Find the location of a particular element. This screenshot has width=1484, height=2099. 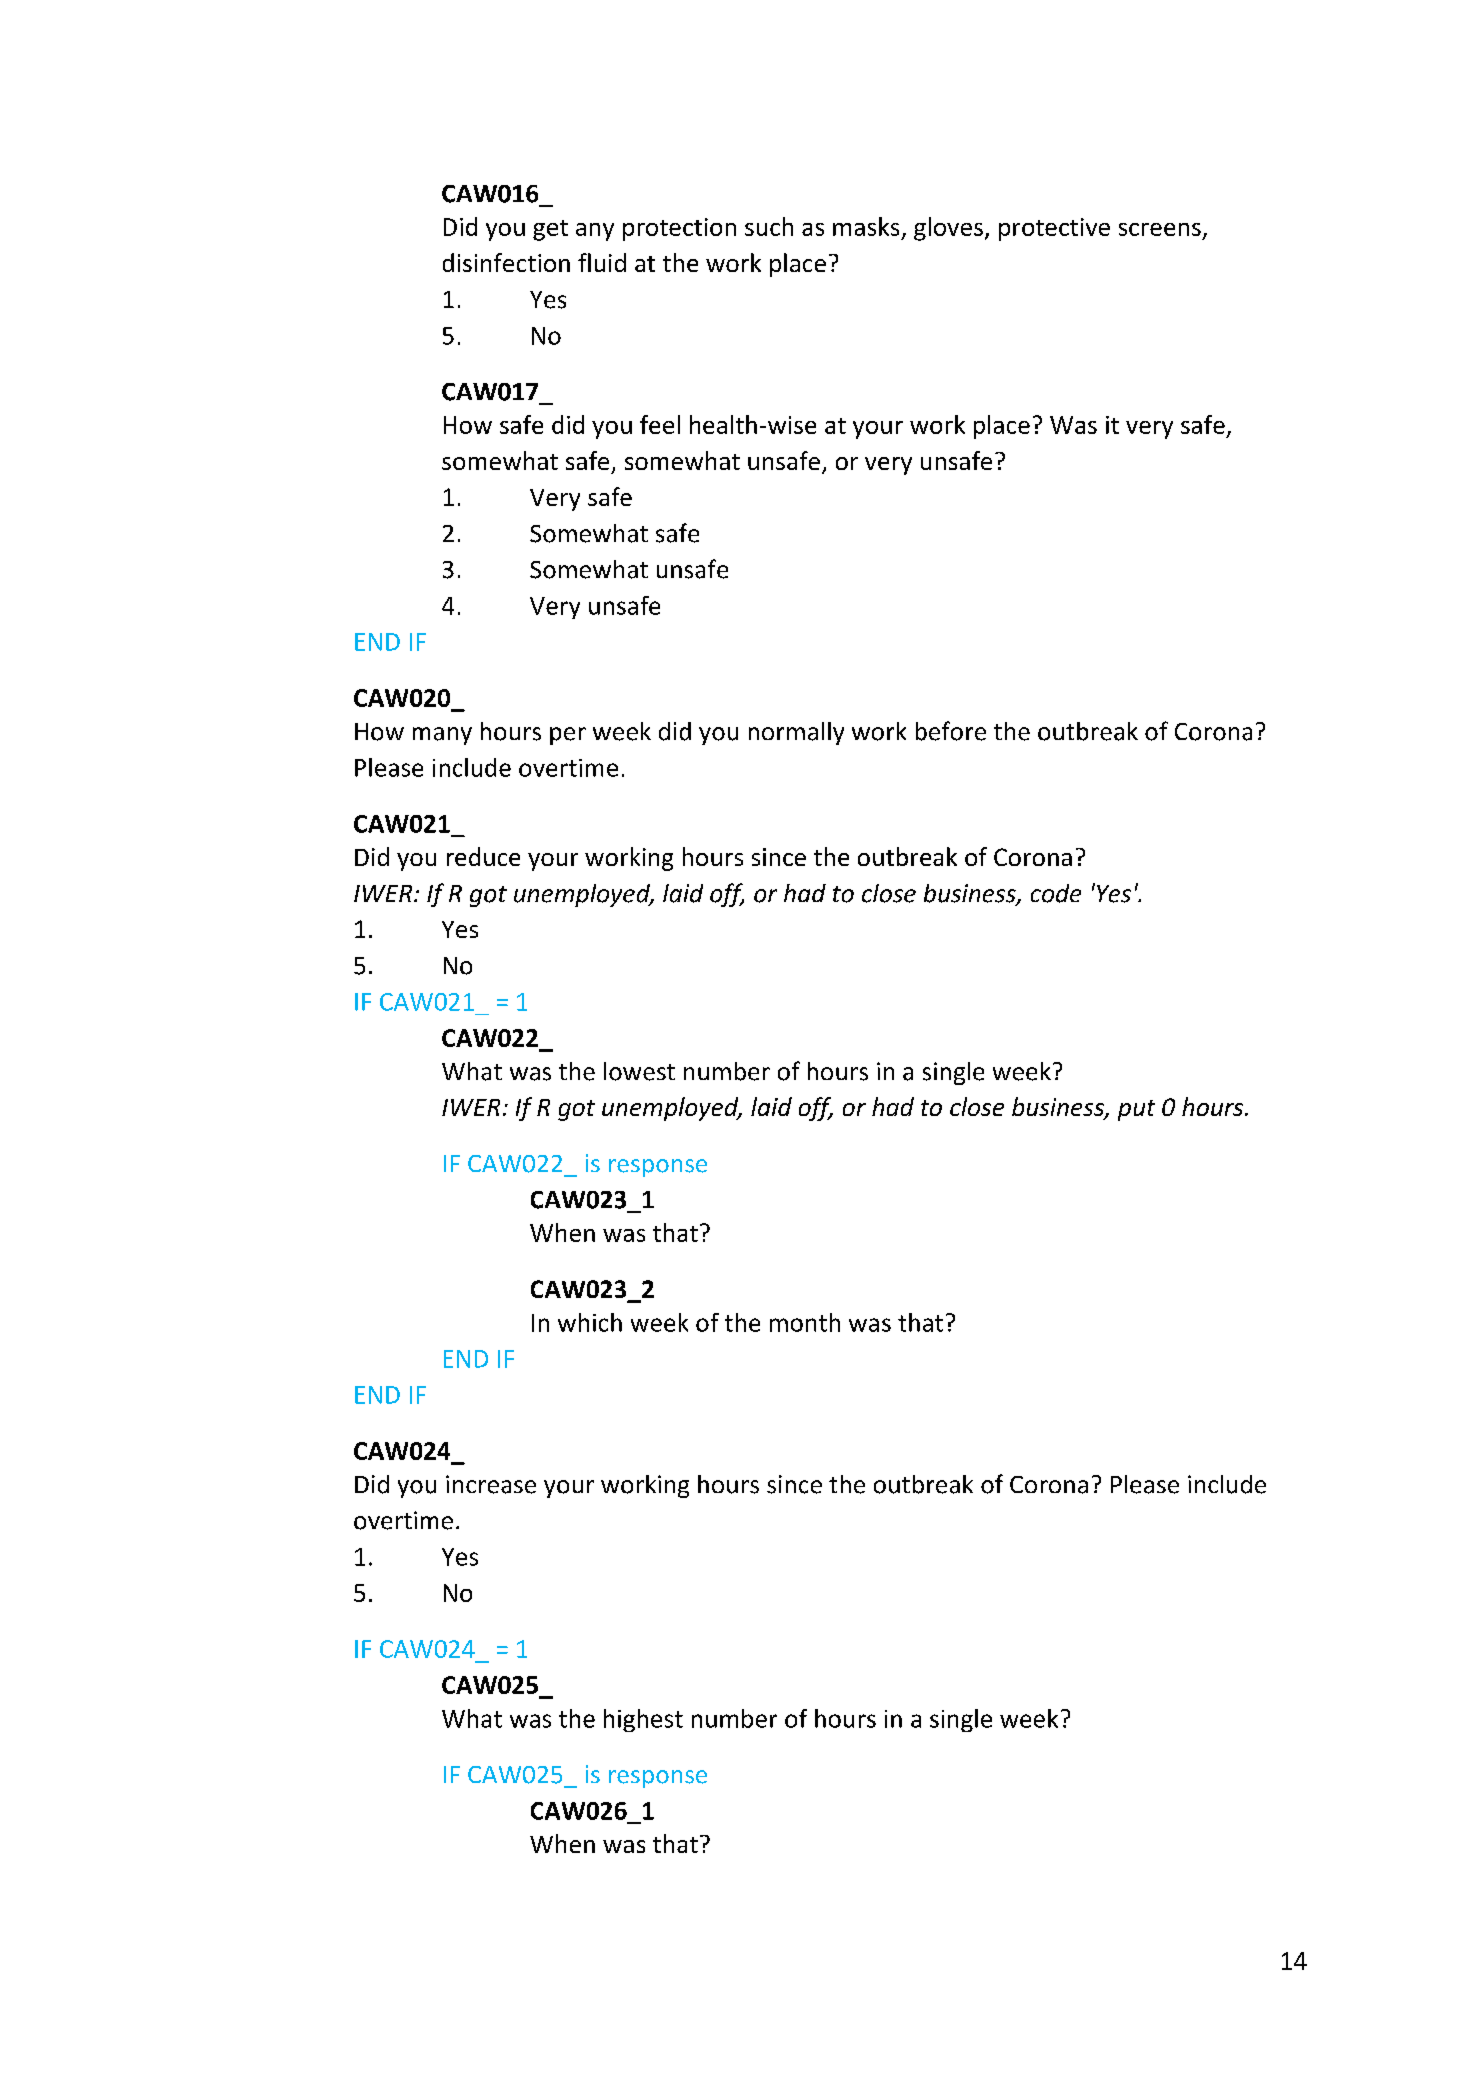

highest is located at coordinates (643, 1720).
